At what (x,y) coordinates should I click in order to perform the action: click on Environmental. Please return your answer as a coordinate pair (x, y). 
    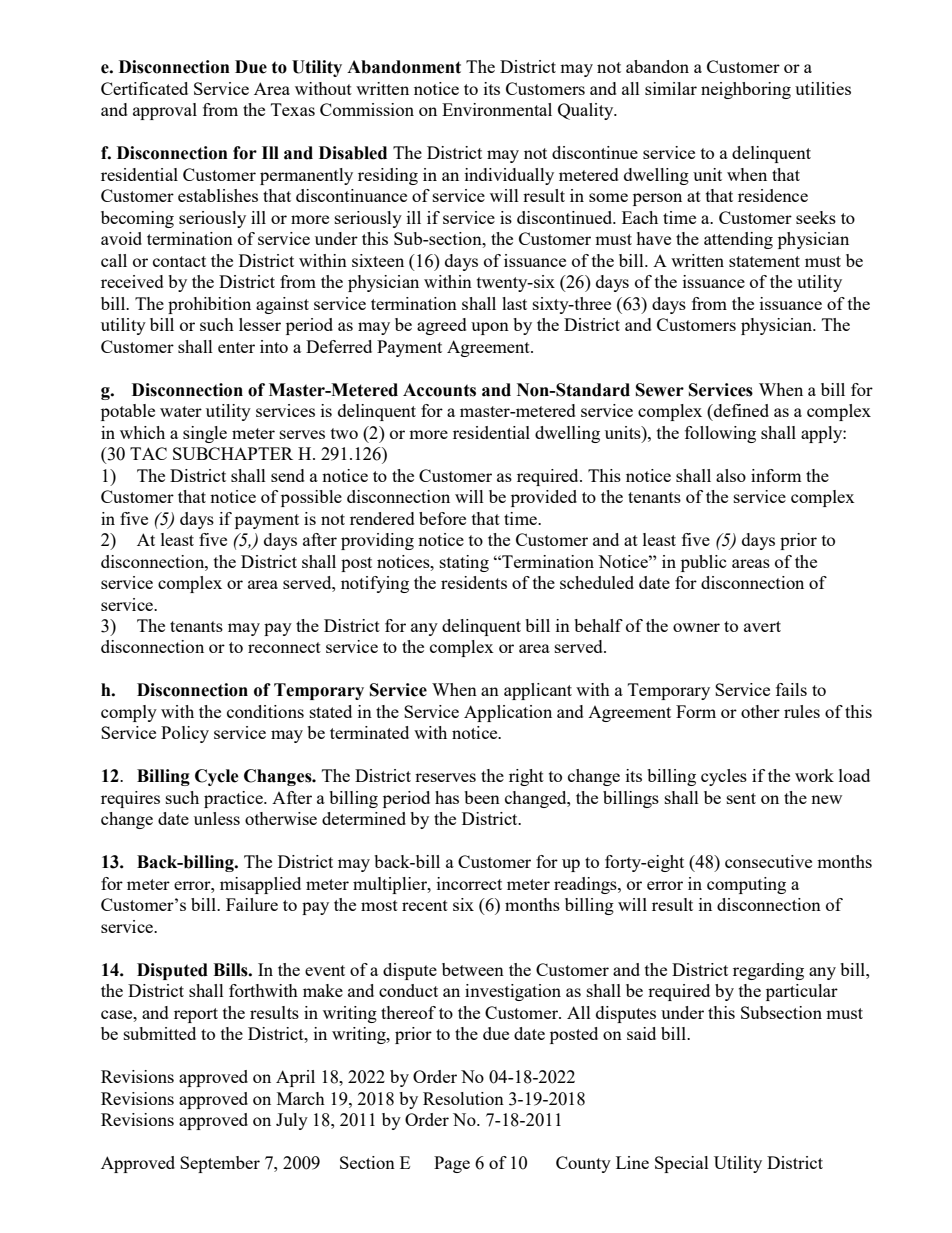
    Looking at the image, I should click on (497, 109).
